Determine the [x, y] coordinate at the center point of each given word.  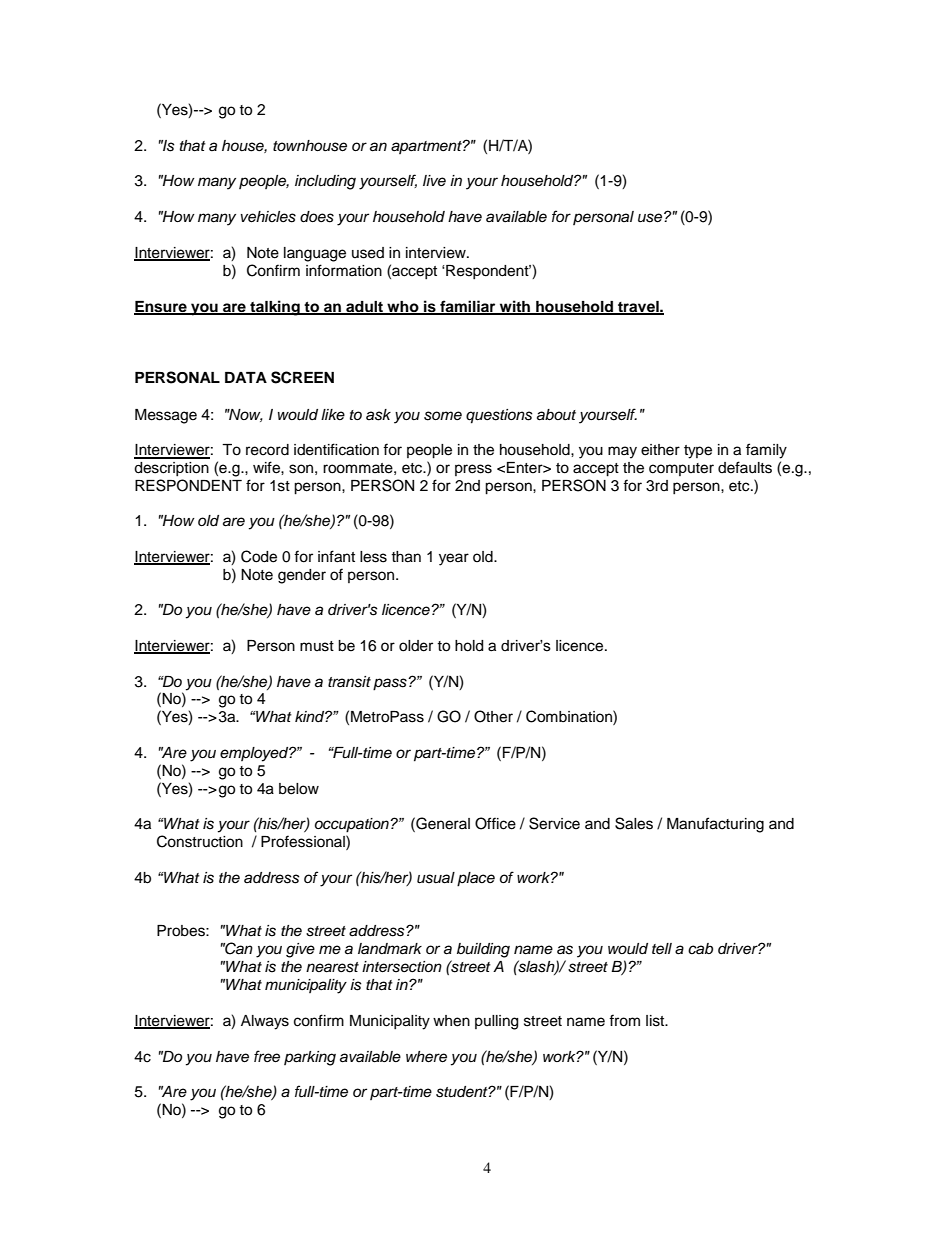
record [267, 450]
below [299, 789]
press [473, 470]
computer [681, 469]
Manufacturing [715, 825]
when [451, 1021]
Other [493, 716]
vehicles [268, 217]
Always [265, 1022]
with [515, 307]
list [656, 1021]
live [434, 180]
